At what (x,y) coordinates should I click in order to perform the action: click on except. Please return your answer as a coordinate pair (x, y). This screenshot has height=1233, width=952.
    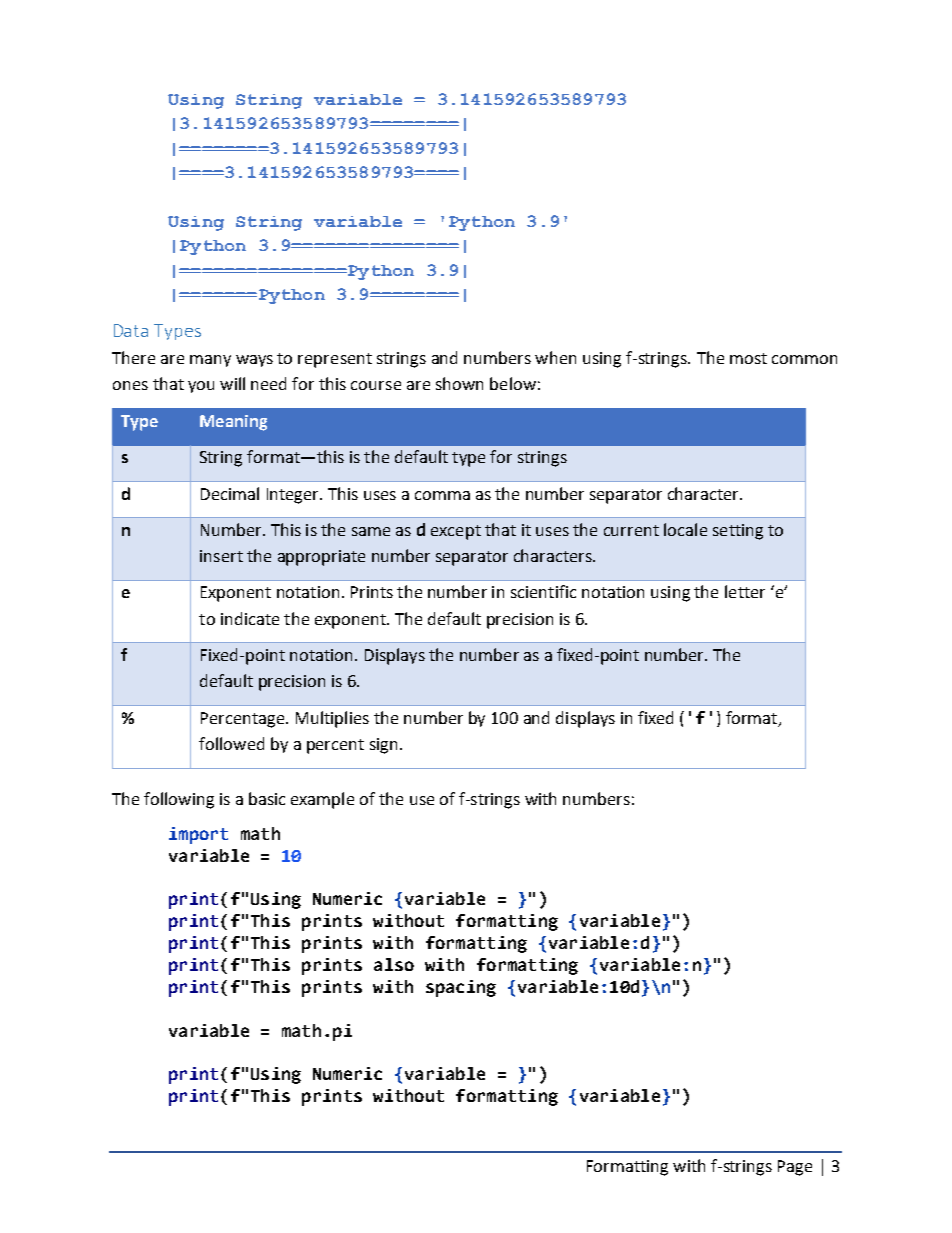
    Looking at the image, I should click on (456, 532).
